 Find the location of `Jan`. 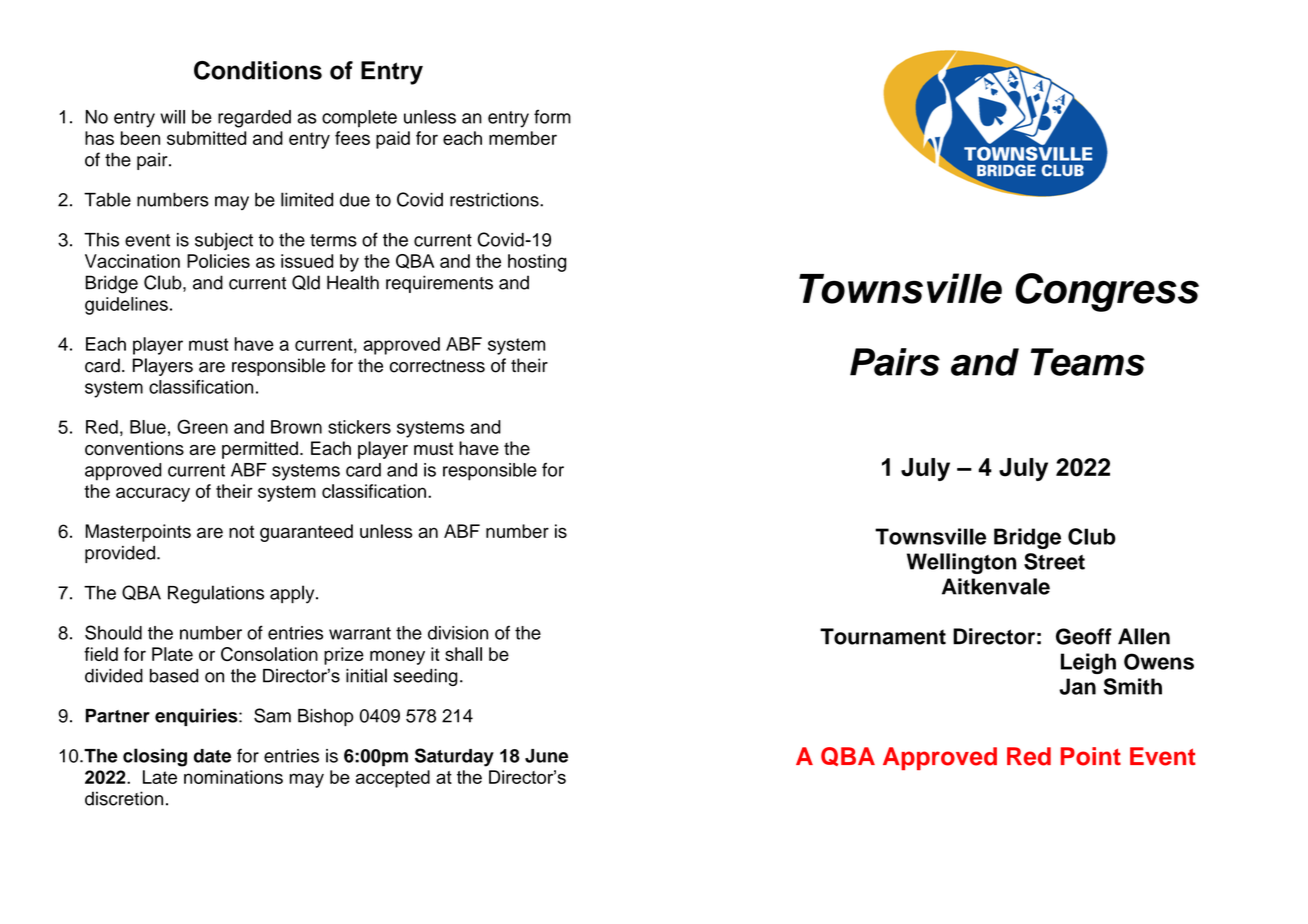

Jan is located at coordinates (1077, 686).
